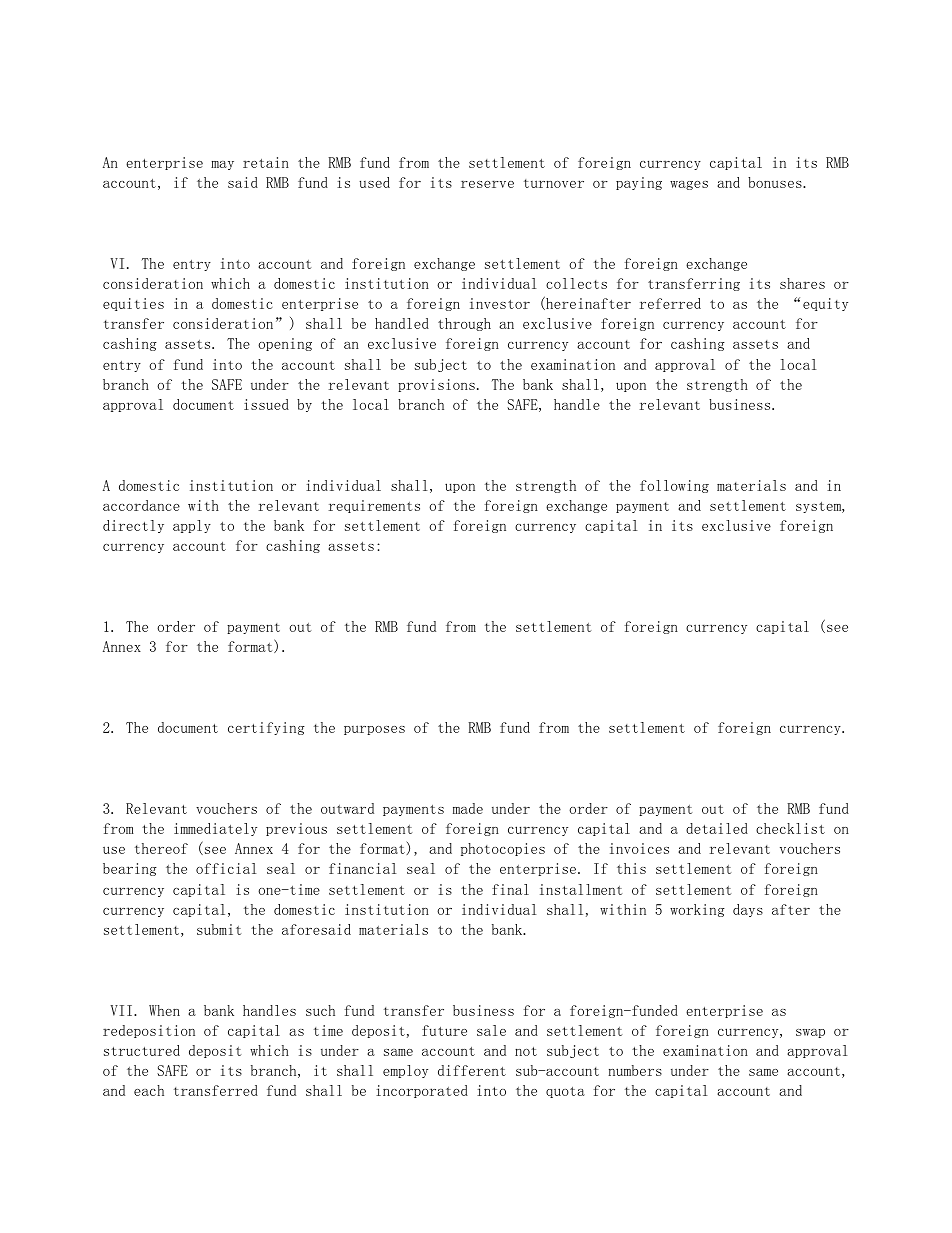 The image size is (952, 1233). Describe the element at coordinates (503, 849) in the document. I see `photocopies` at that location.
